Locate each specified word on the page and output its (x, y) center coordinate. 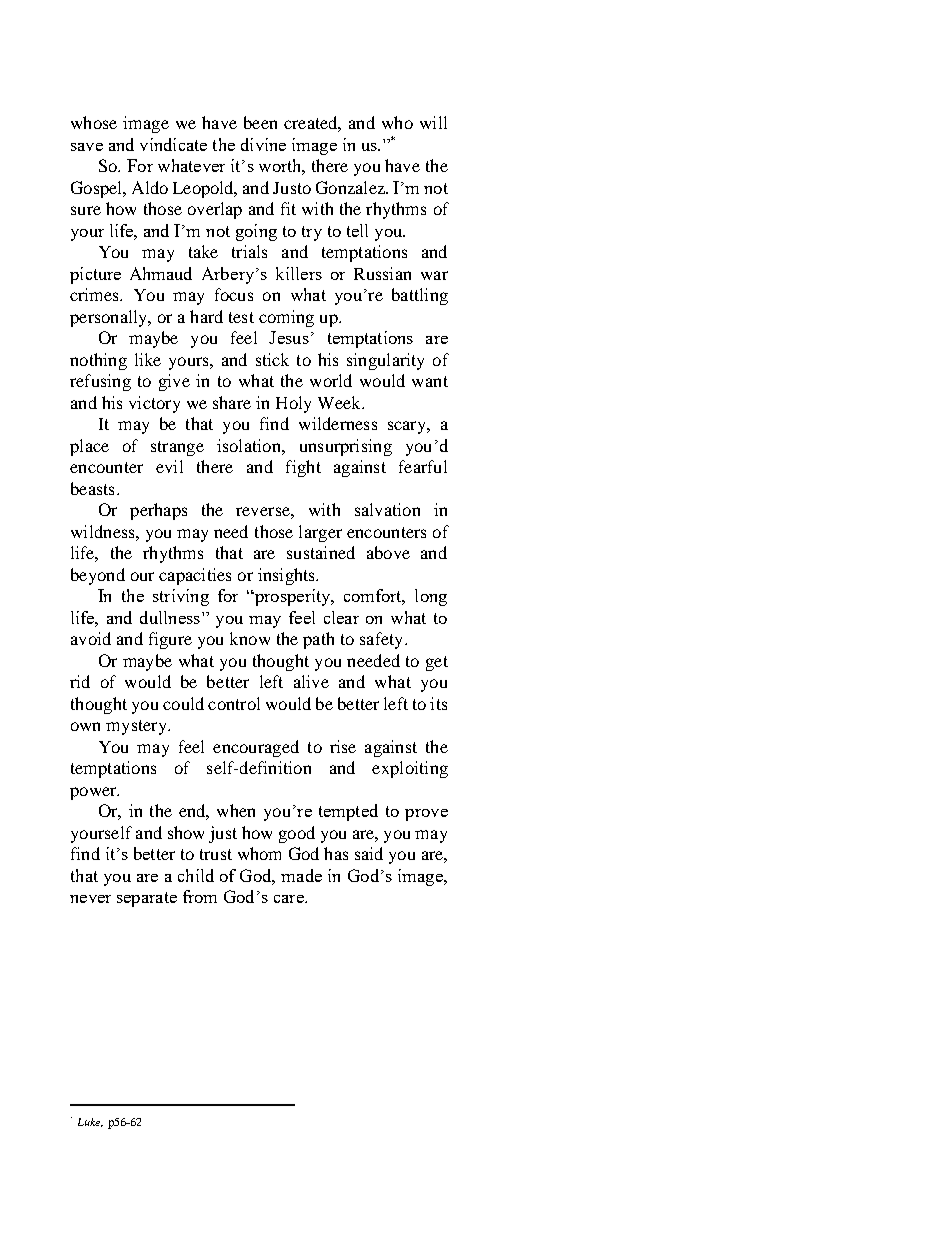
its (438, 703)
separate (147, 899)
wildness (104, 531)
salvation (387, 509)
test (241, 317)
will (433, 122)
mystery (137, 727)
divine (263, 144)
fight (303, 468)
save (87, 147)
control (234, 703)
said (369, 853)
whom (259, 853)
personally (110, 318)
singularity (385, 361)
